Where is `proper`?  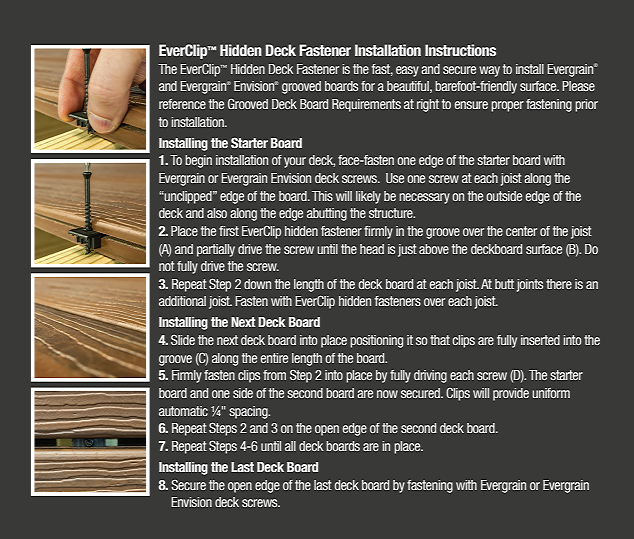 proper is located at coordinates (507, 106).
